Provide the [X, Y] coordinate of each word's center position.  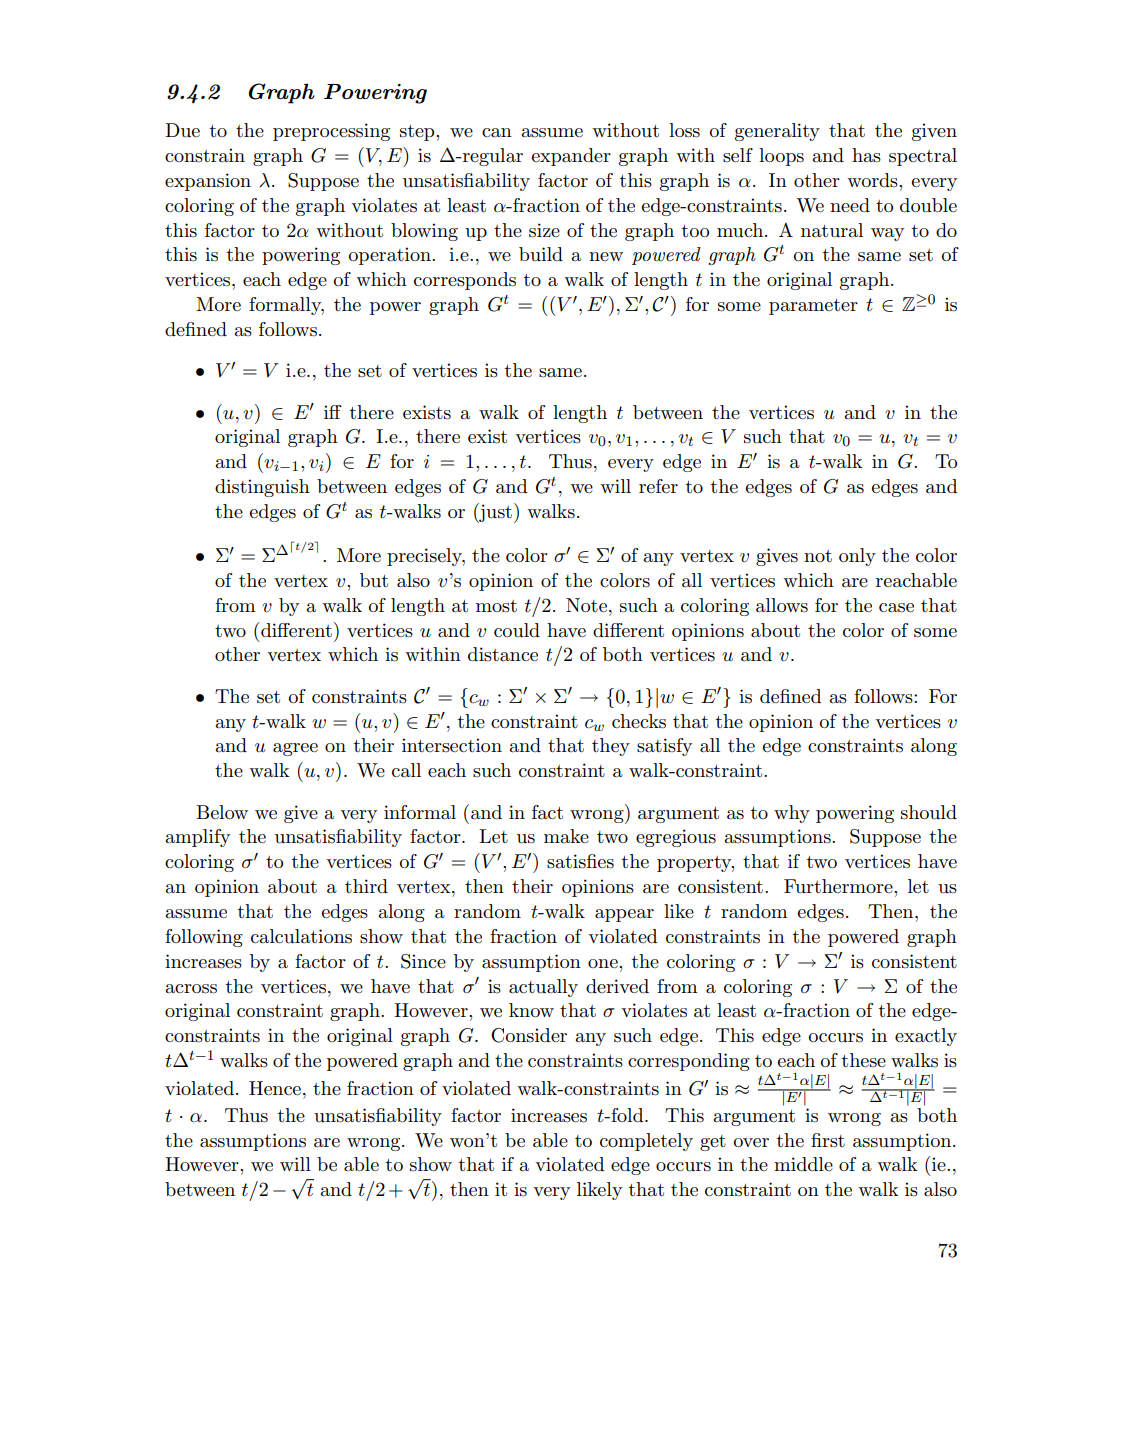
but [374, 580]
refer [658, 486]
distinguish [262, 488]
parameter [813, 307]
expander [571, 157]
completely [646, 1142]
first [828, 1140]
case [896, 608]
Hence [275, 1088]
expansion [208, 182]
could [517, 630]
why [792, 814]
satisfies [580, 861]
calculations [301, 936]
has [866, 155]
